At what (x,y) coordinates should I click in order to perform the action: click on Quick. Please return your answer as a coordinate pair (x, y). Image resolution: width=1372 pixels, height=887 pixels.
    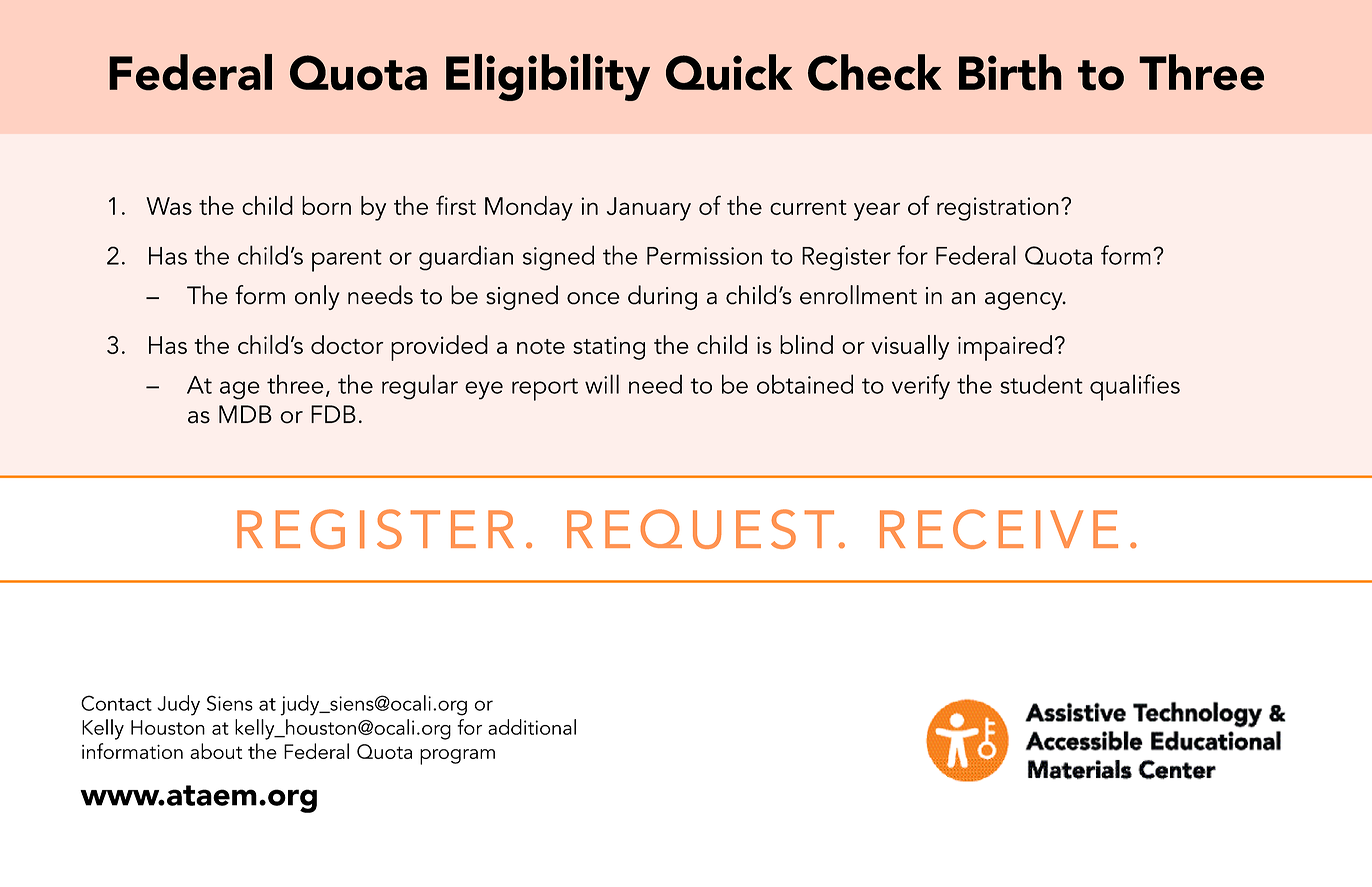
    Looking at the image, I should click on (729, 72).
